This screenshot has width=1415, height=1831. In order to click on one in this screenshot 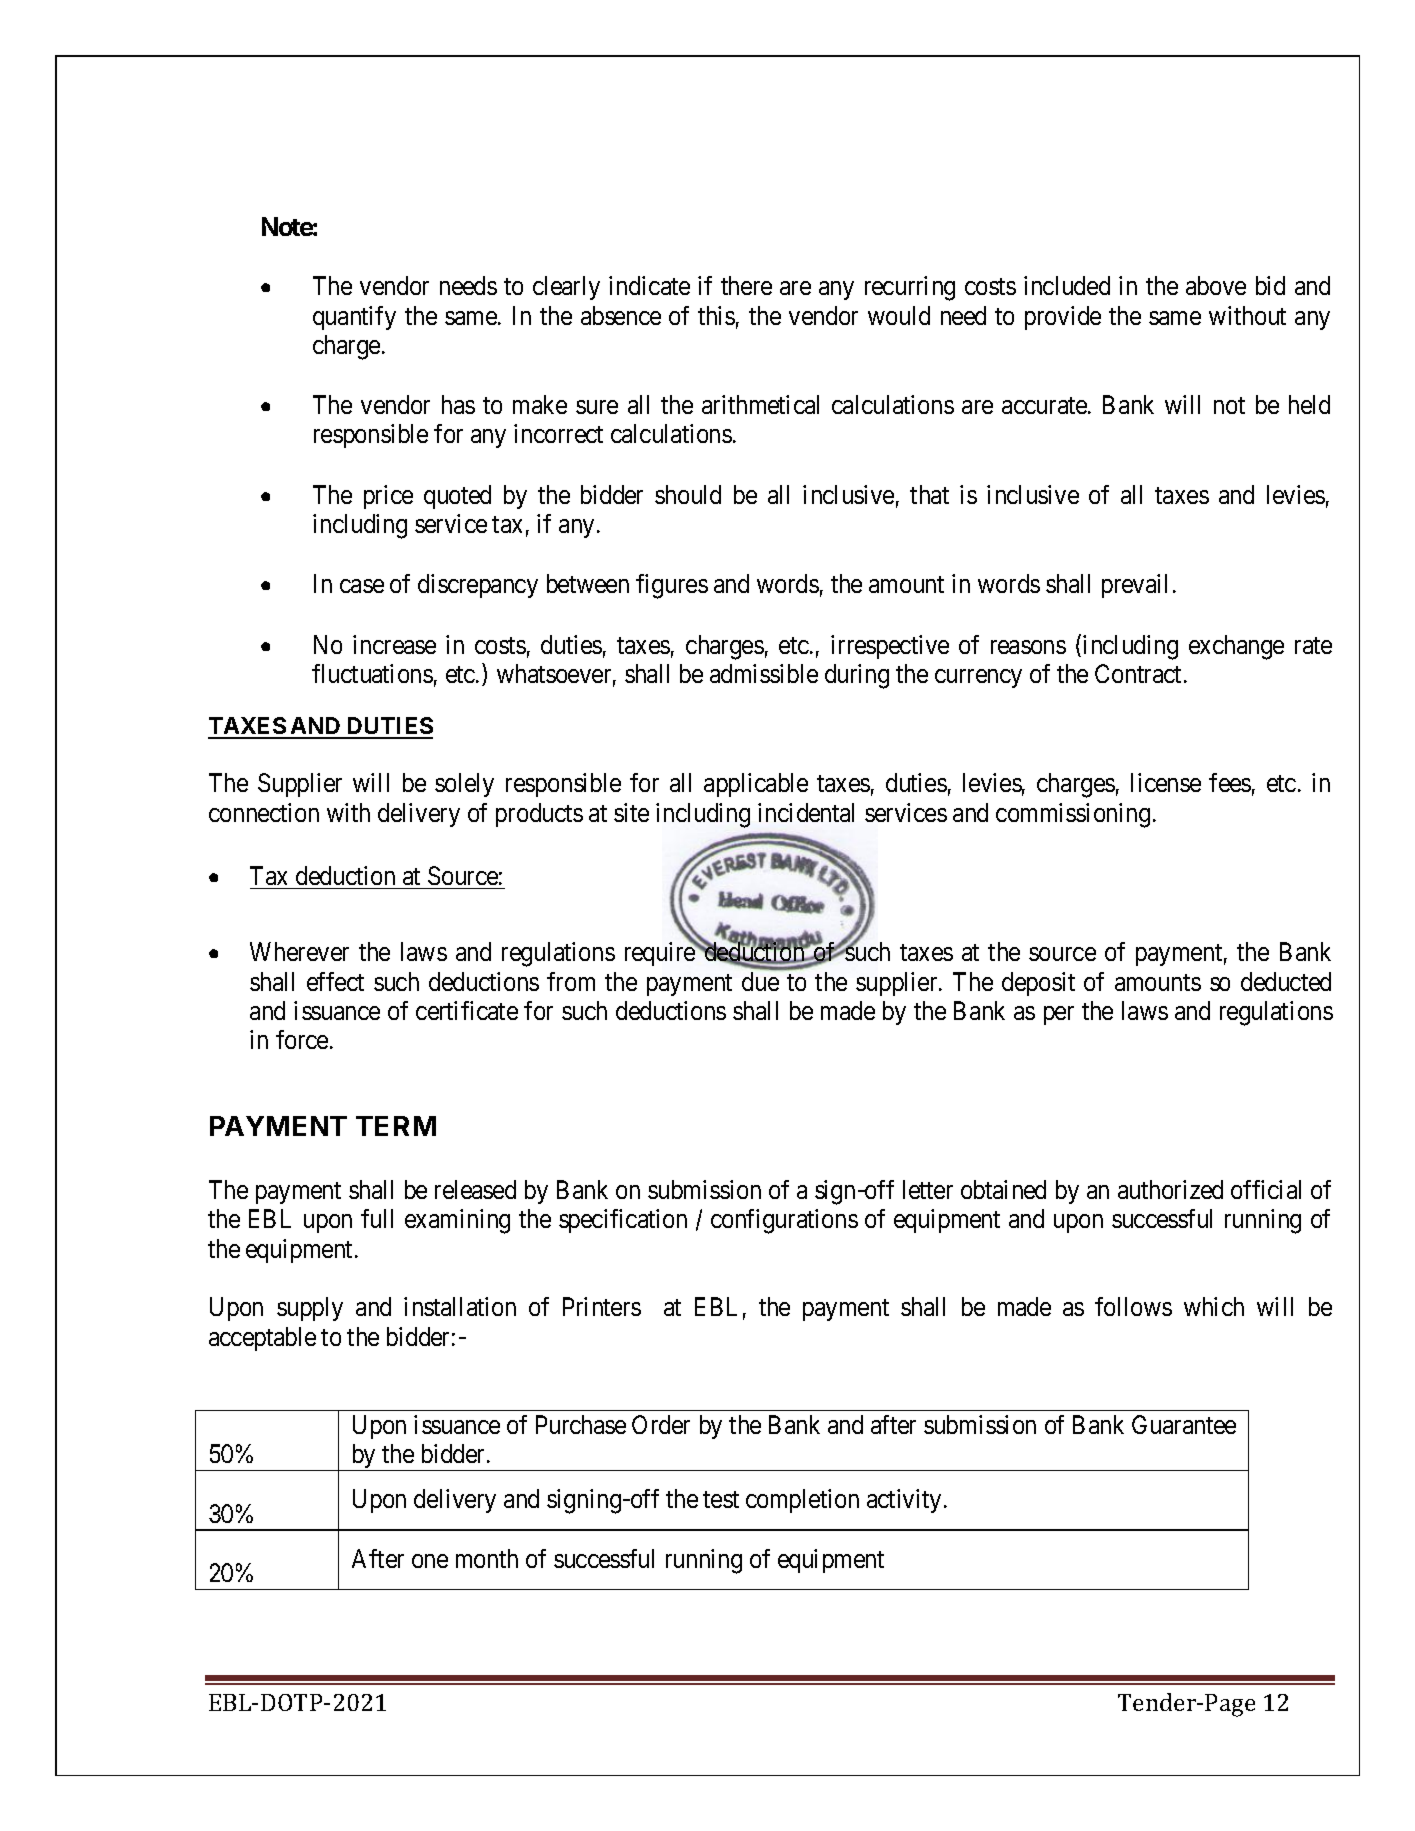, I will do `click(430, 1561)`.
